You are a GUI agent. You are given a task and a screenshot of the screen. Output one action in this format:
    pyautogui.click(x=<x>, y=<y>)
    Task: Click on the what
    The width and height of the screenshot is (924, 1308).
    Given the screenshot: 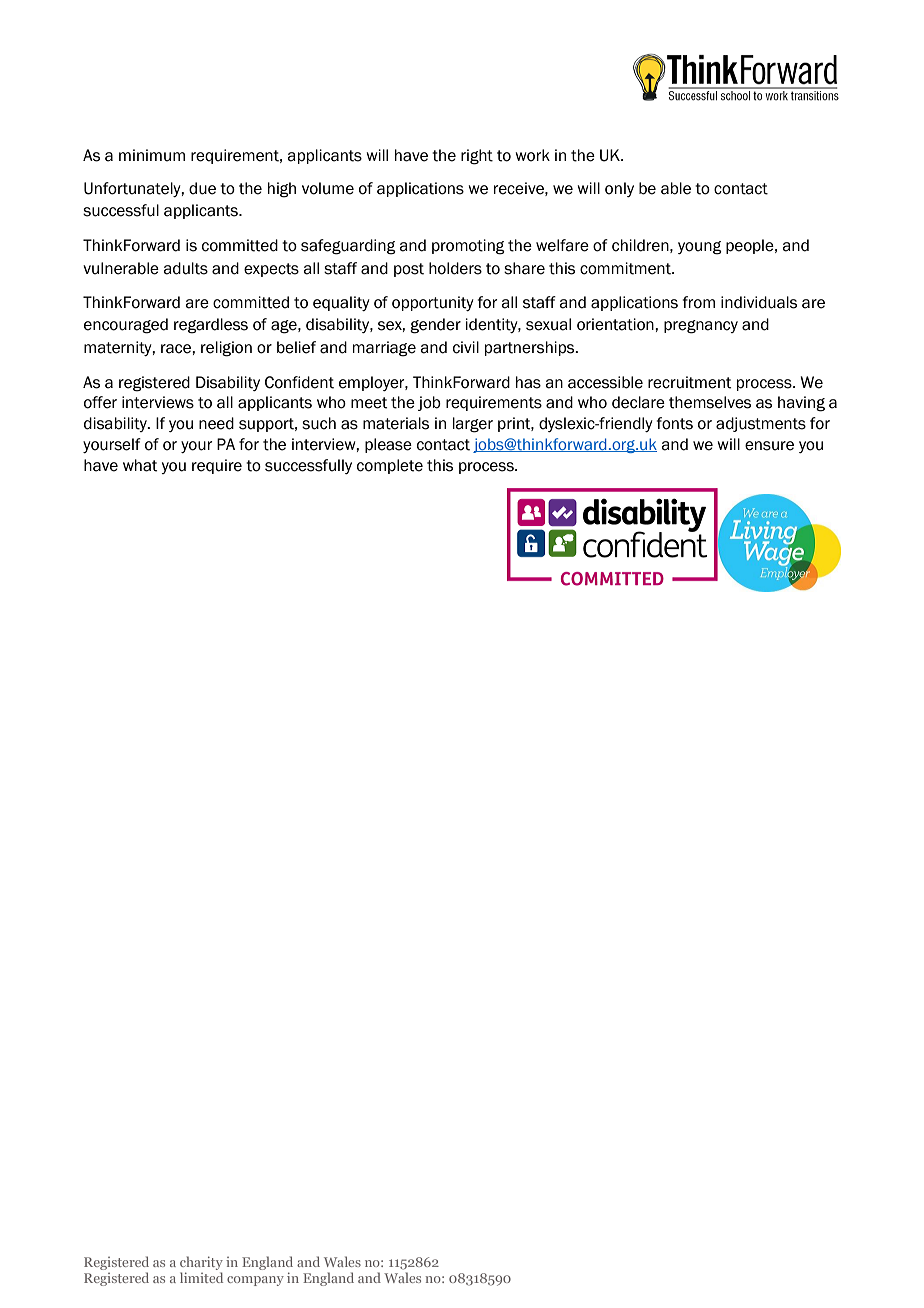 What is the action you would take?
    pyautogui.click(x=140, y=465)
